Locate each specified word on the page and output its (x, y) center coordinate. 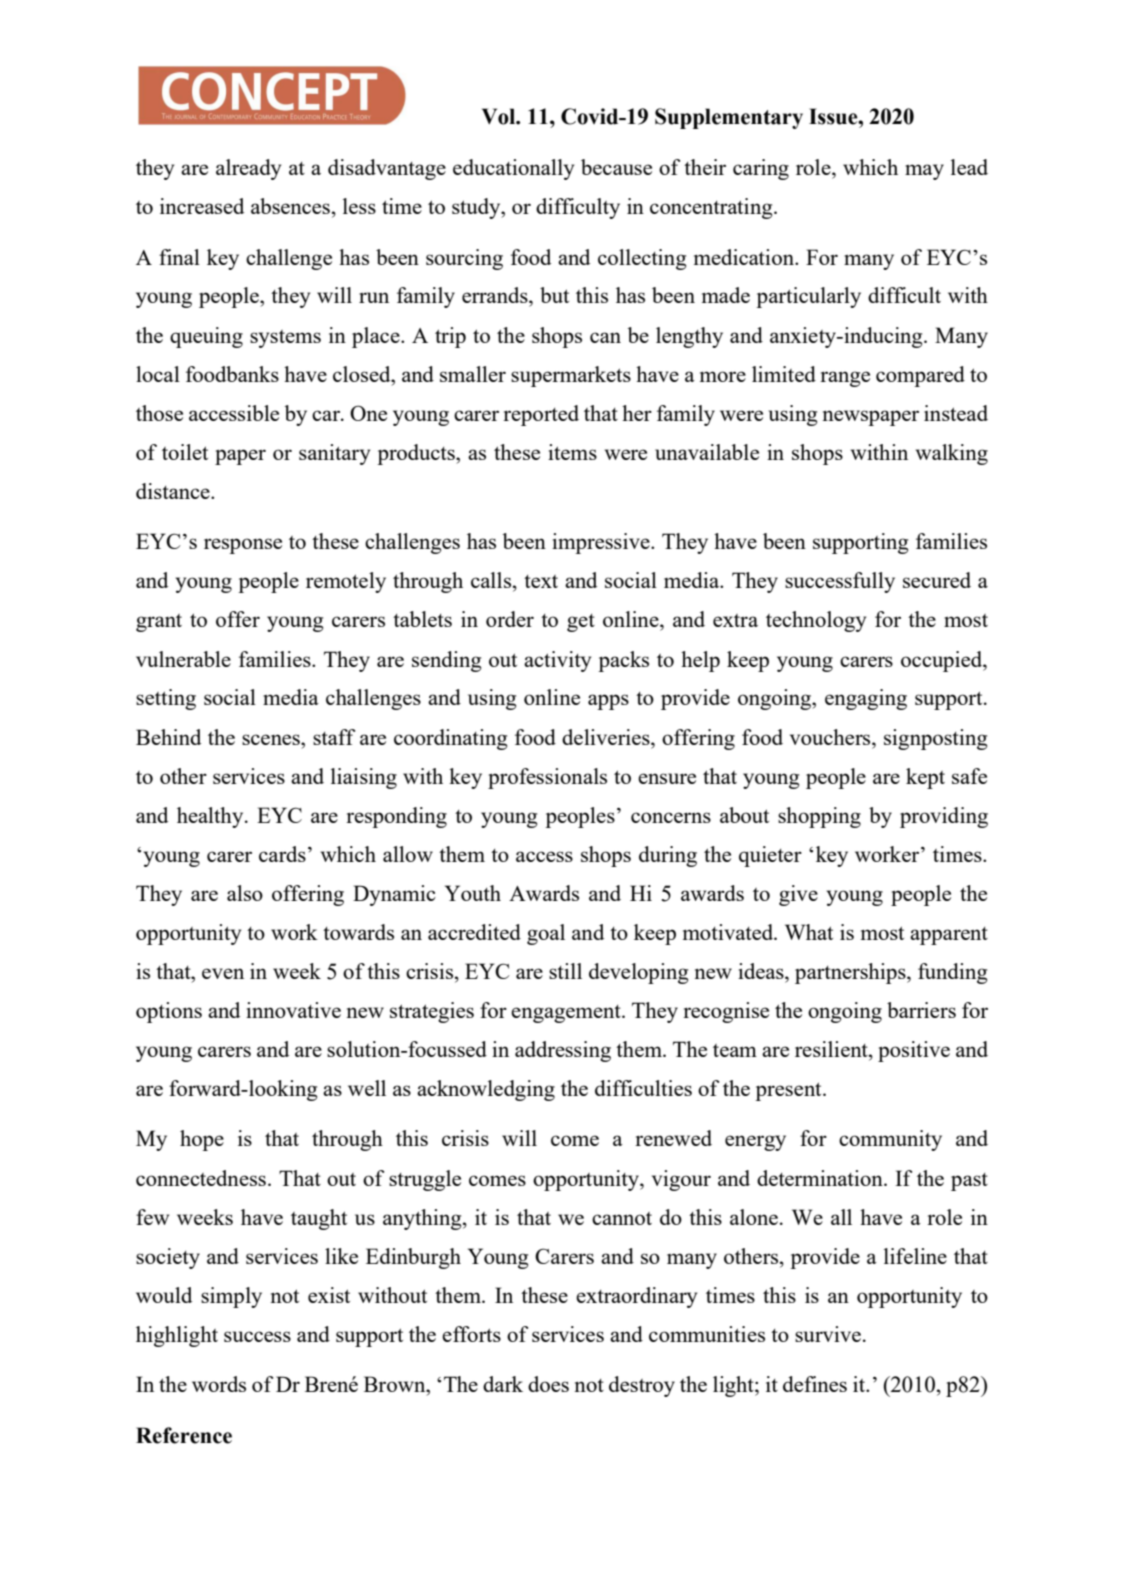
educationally (513, 169)
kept (925, 778)
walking (952, 454)
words (219, 1384)
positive (914, 1051)
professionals (547, 778)
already (248, 169)
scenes (272, 739)
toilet (185, 452)
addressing (563, 1051)
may (924, 172)
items (572, 452)
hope (202, 1140)
